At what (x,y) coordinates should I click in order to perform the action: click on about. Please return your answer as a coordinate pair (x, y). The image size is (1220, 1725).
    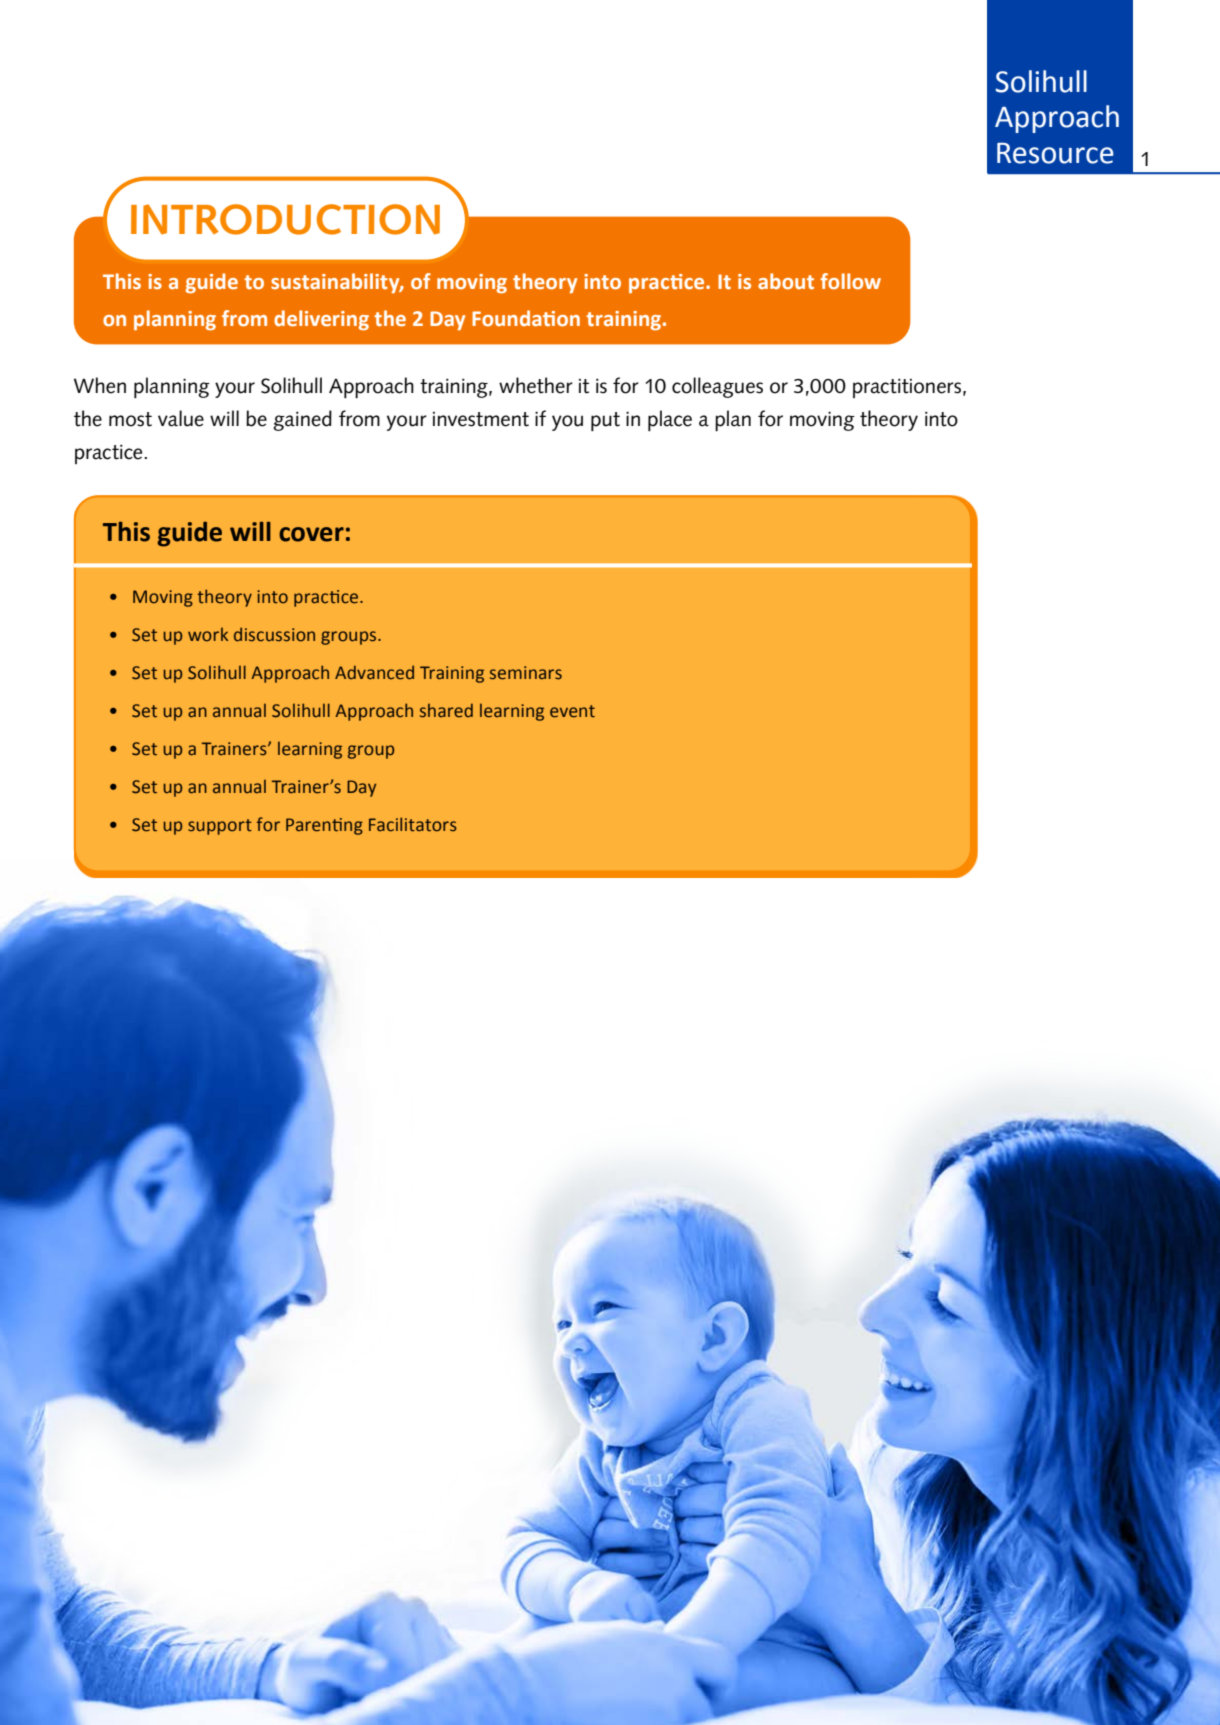
    Looking at the image, I should click on (786, 281).
